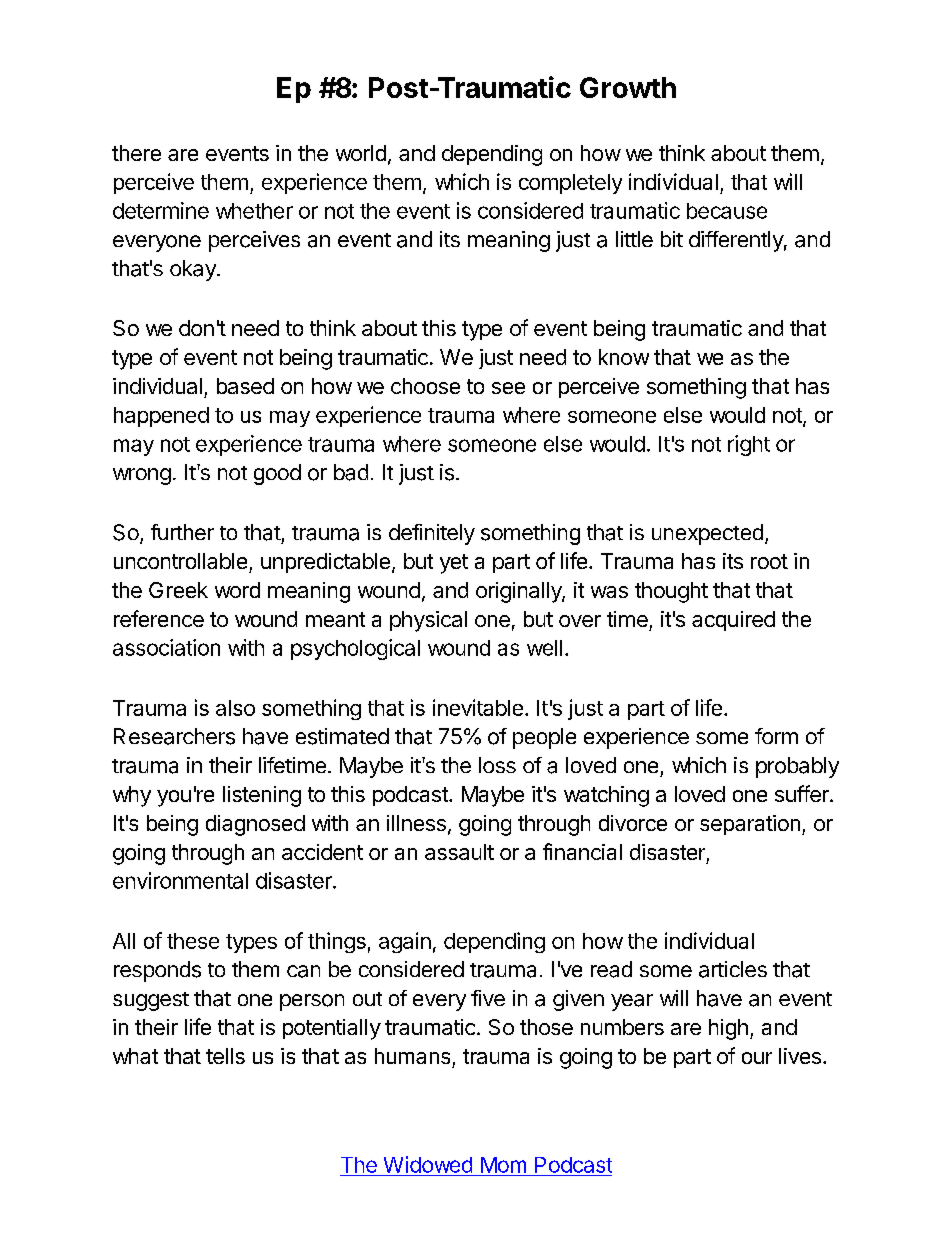 The width and height of the image is (952, 1233). I want to click on our, so click(757, 1058).
